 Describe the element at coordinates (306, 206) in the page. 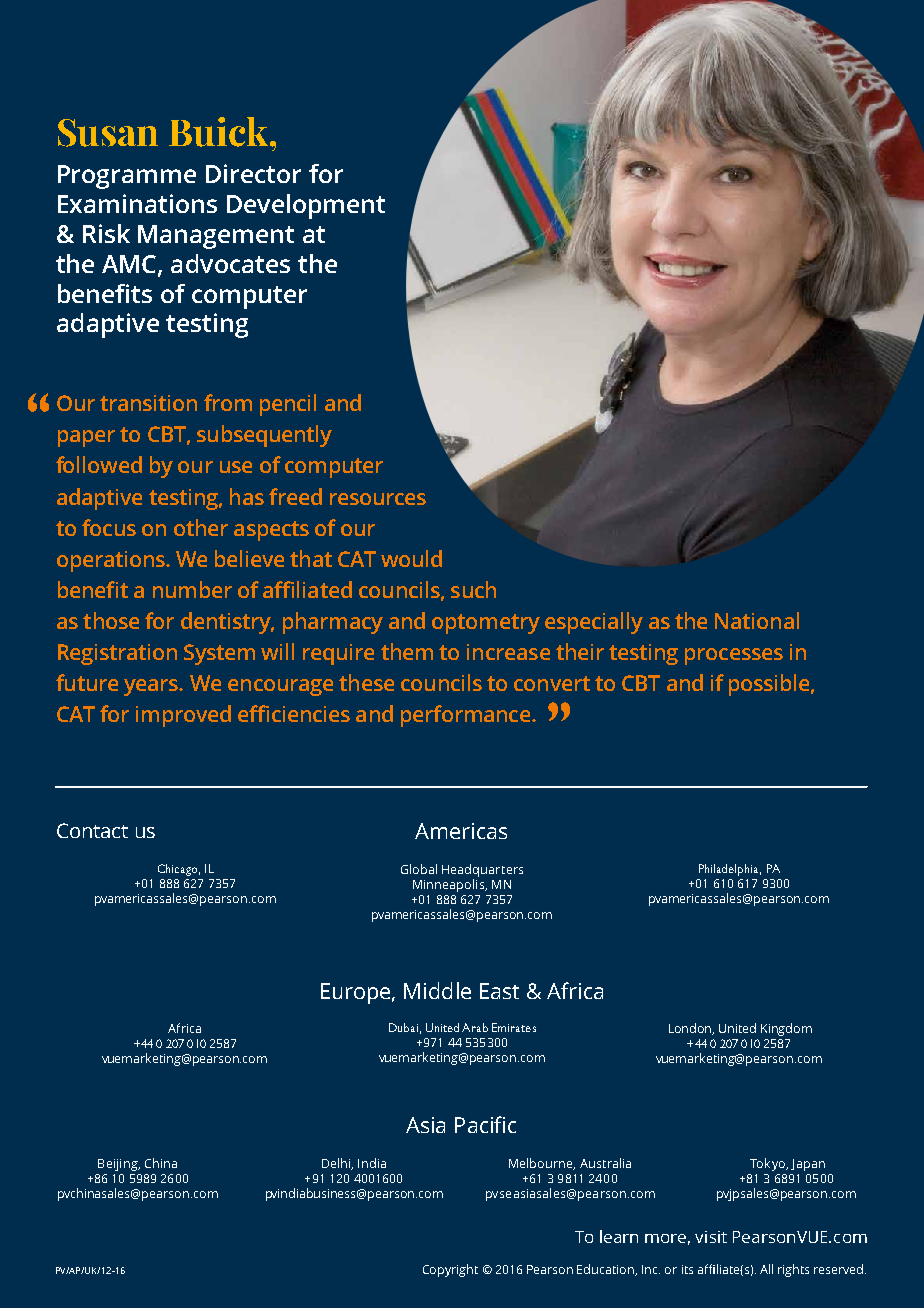

I see `Development` at that location.
